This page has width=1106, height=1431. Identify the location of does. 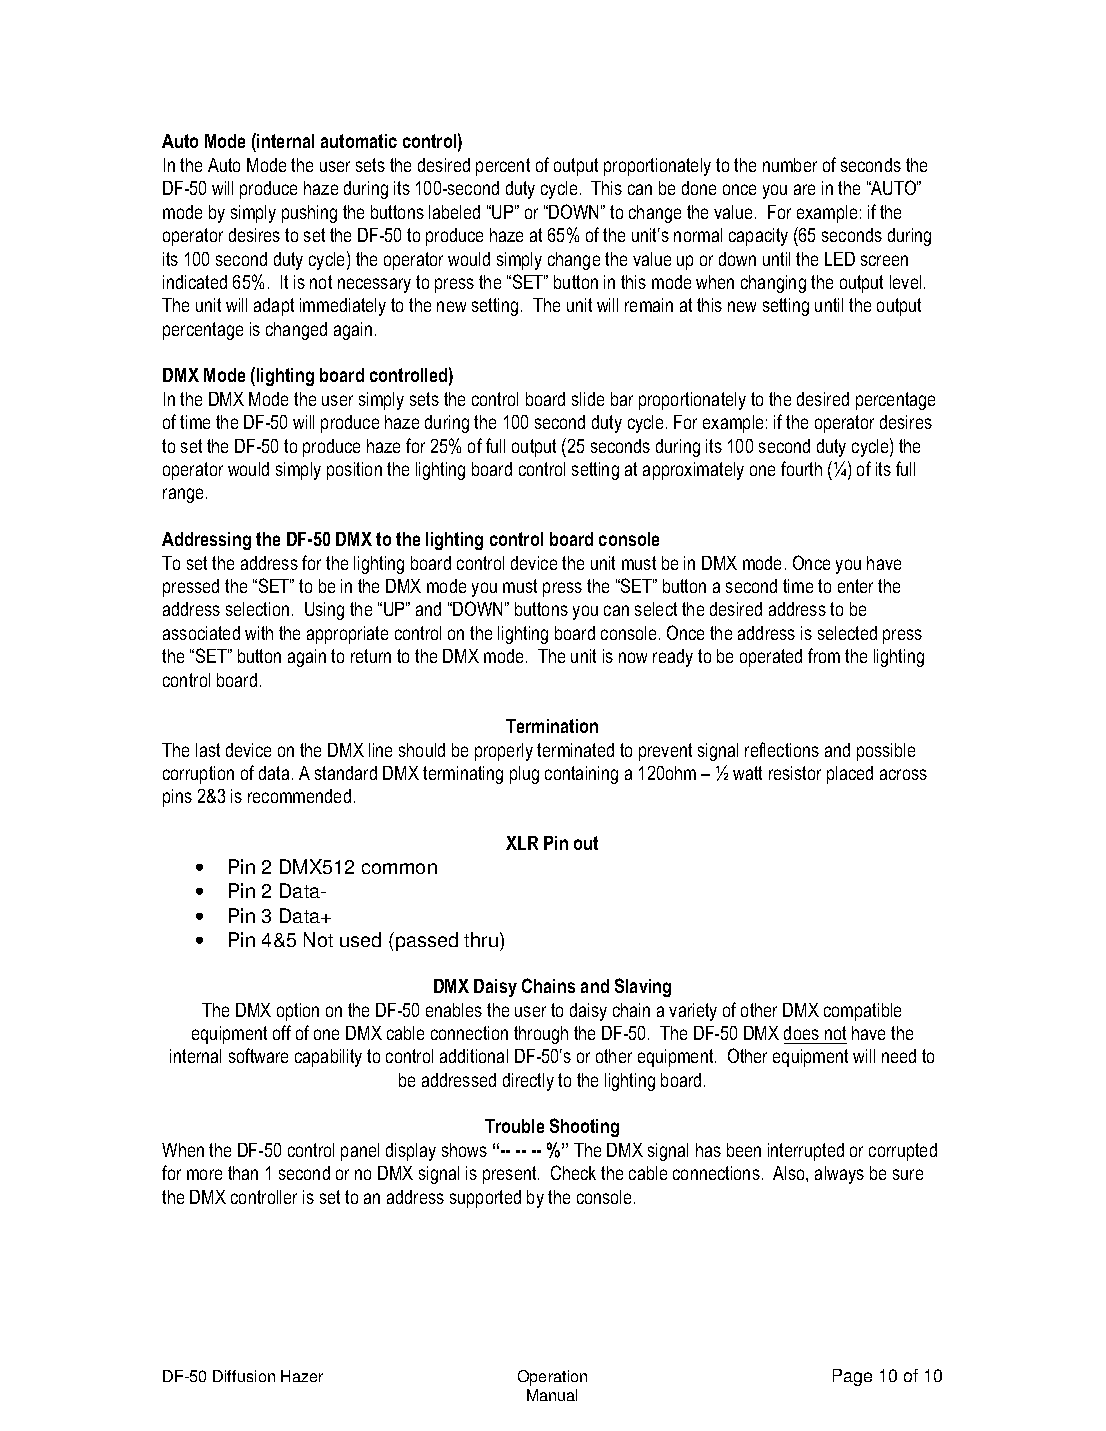
(801, 1033).
